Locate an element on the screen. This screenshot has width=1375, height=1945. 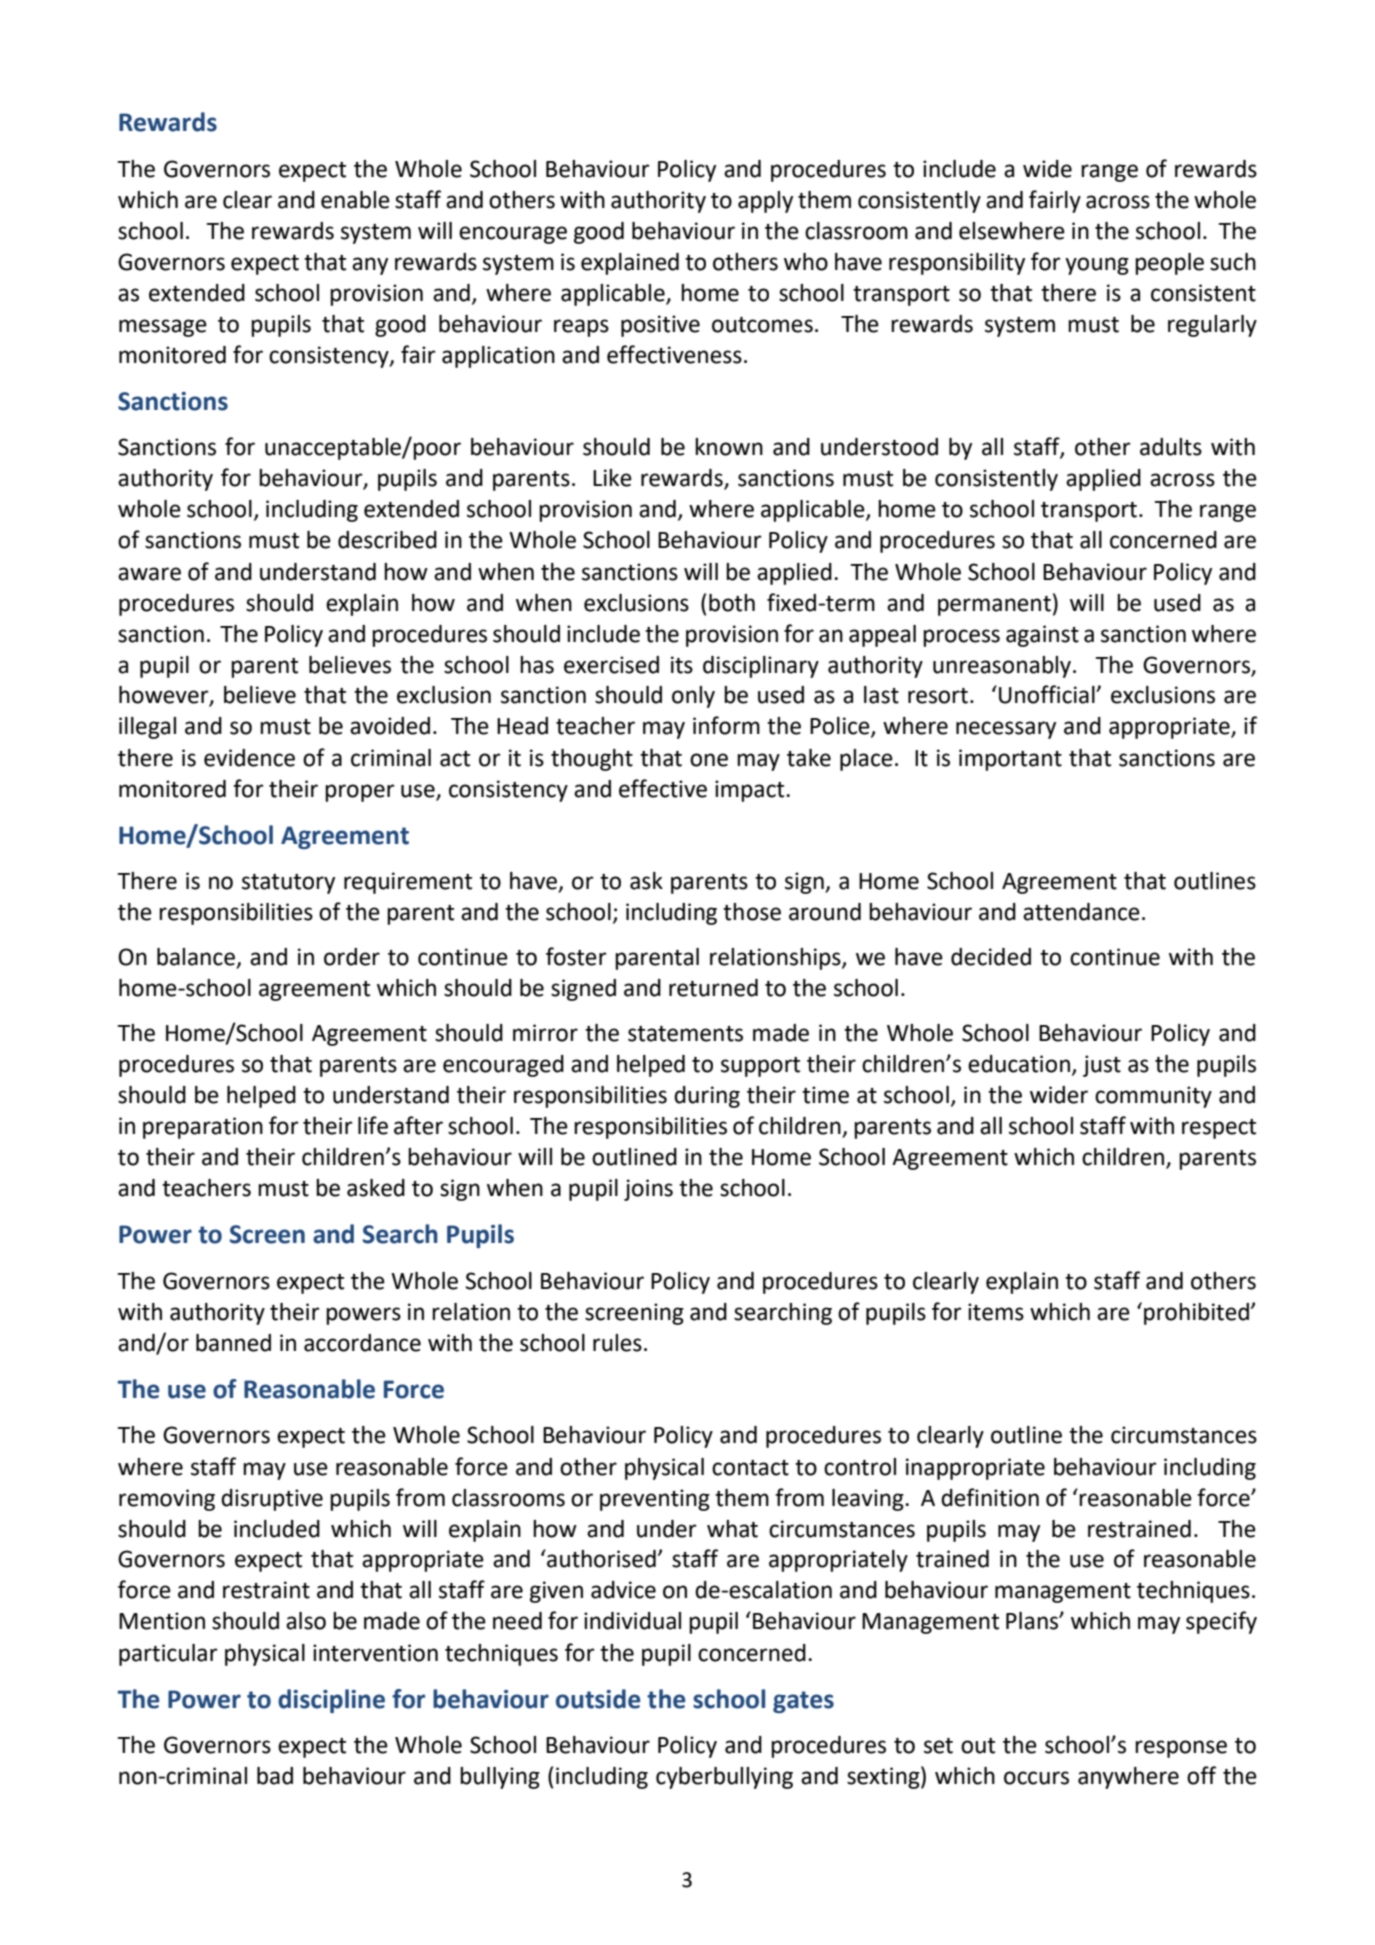
outside is located at coordinates (598, 1699).
